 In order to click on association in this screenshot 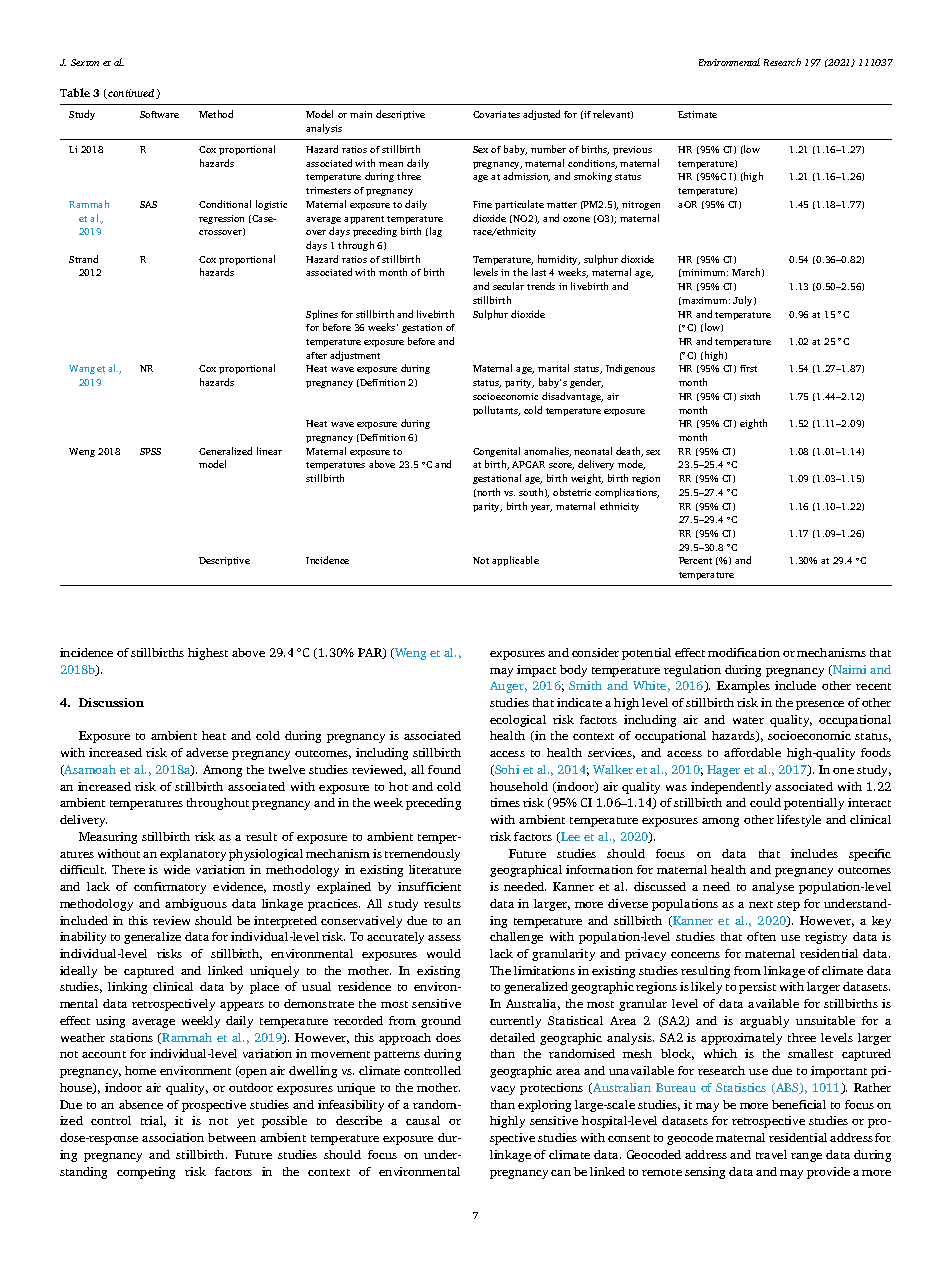, I will do `click(173, 1137)`.
